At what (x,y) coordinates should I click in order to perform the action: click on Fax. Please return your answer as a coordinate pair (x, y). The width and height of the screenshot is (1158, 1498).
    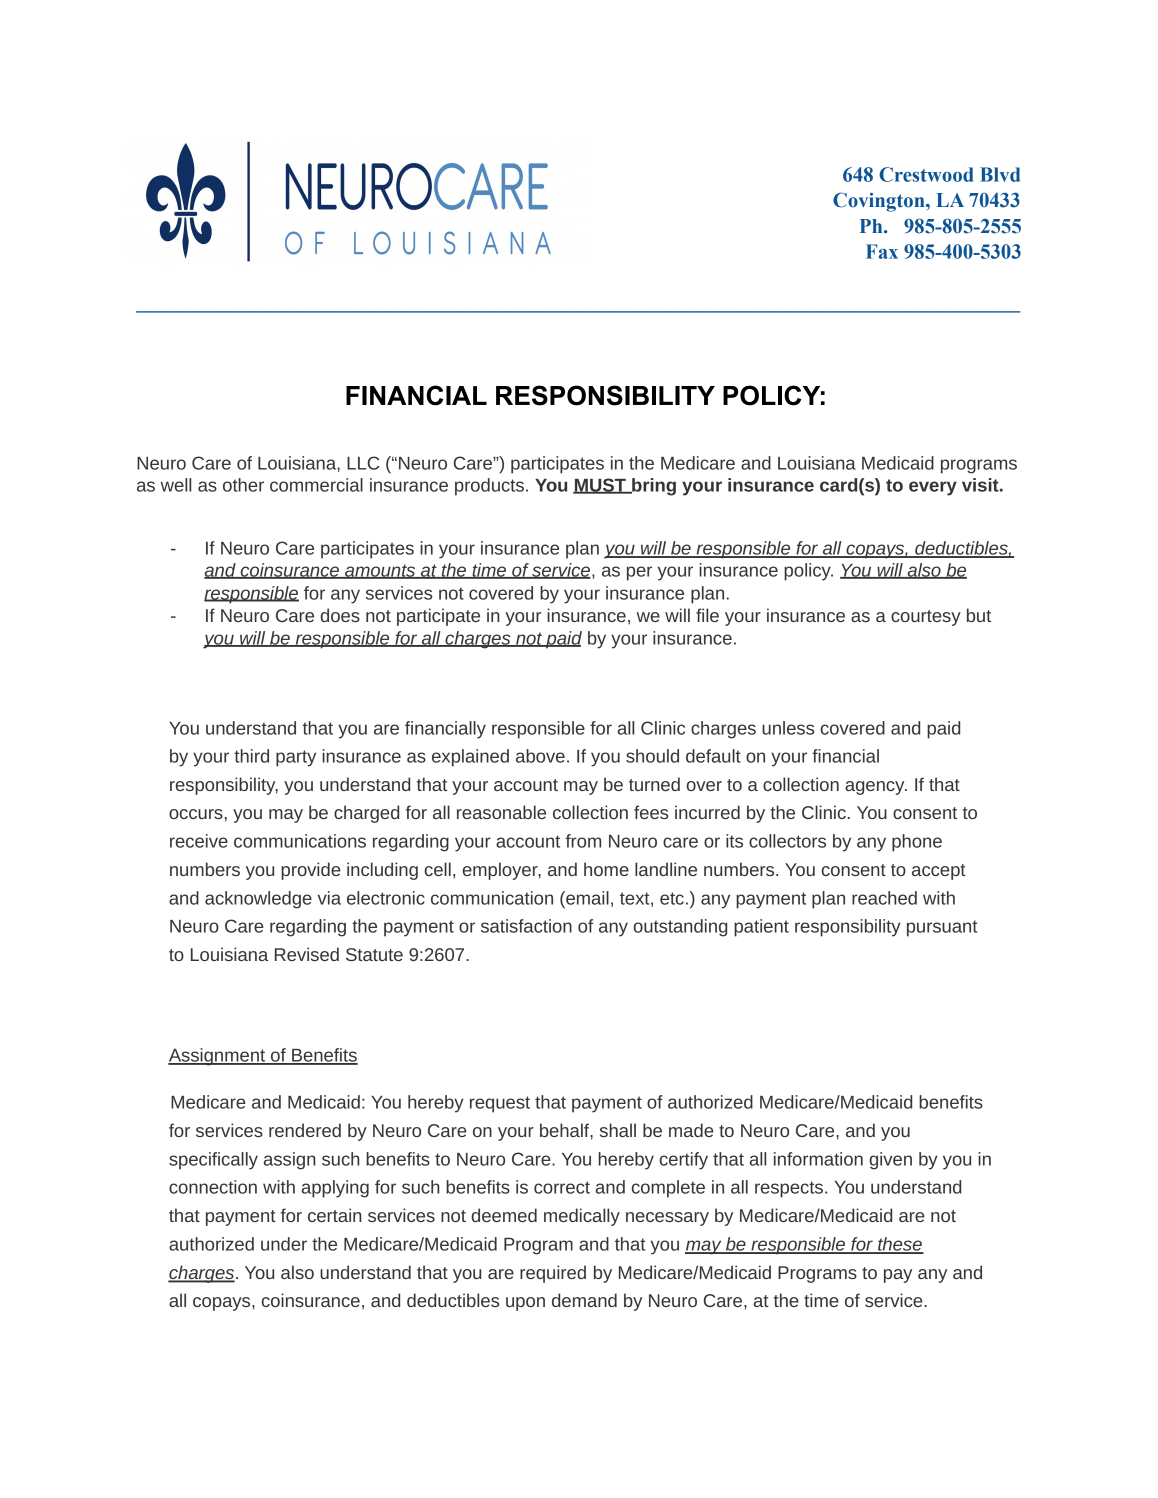
    Looking at the image, I should click on (882, 251).
